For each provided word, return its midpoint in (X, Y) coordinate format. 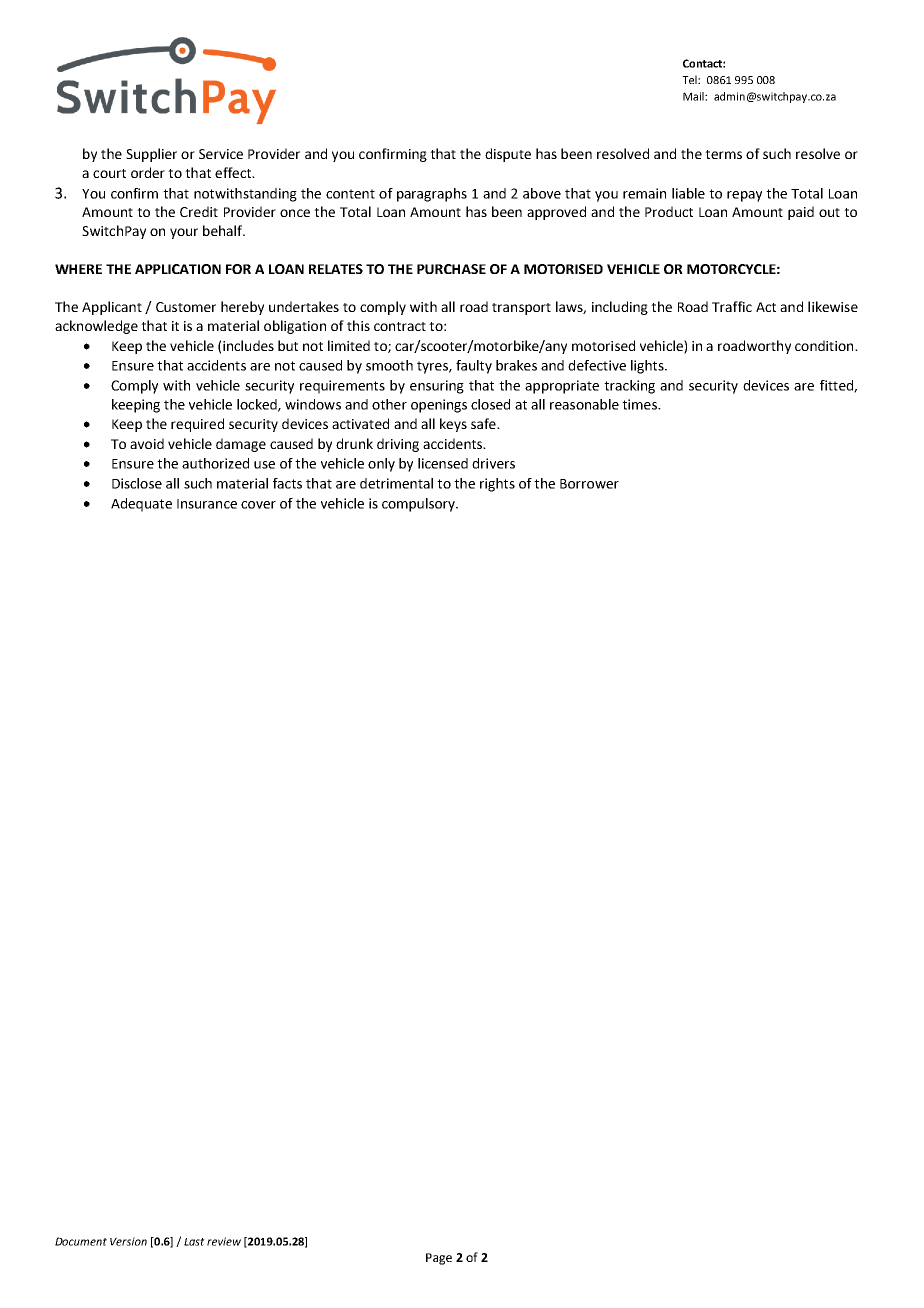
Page (439, 1259)
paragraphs (432, 195)
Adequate (141, 505)
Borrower (589, 484)
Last (194, 1242)
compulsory (419, 505)
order (148, 172)
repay (744, 196)
